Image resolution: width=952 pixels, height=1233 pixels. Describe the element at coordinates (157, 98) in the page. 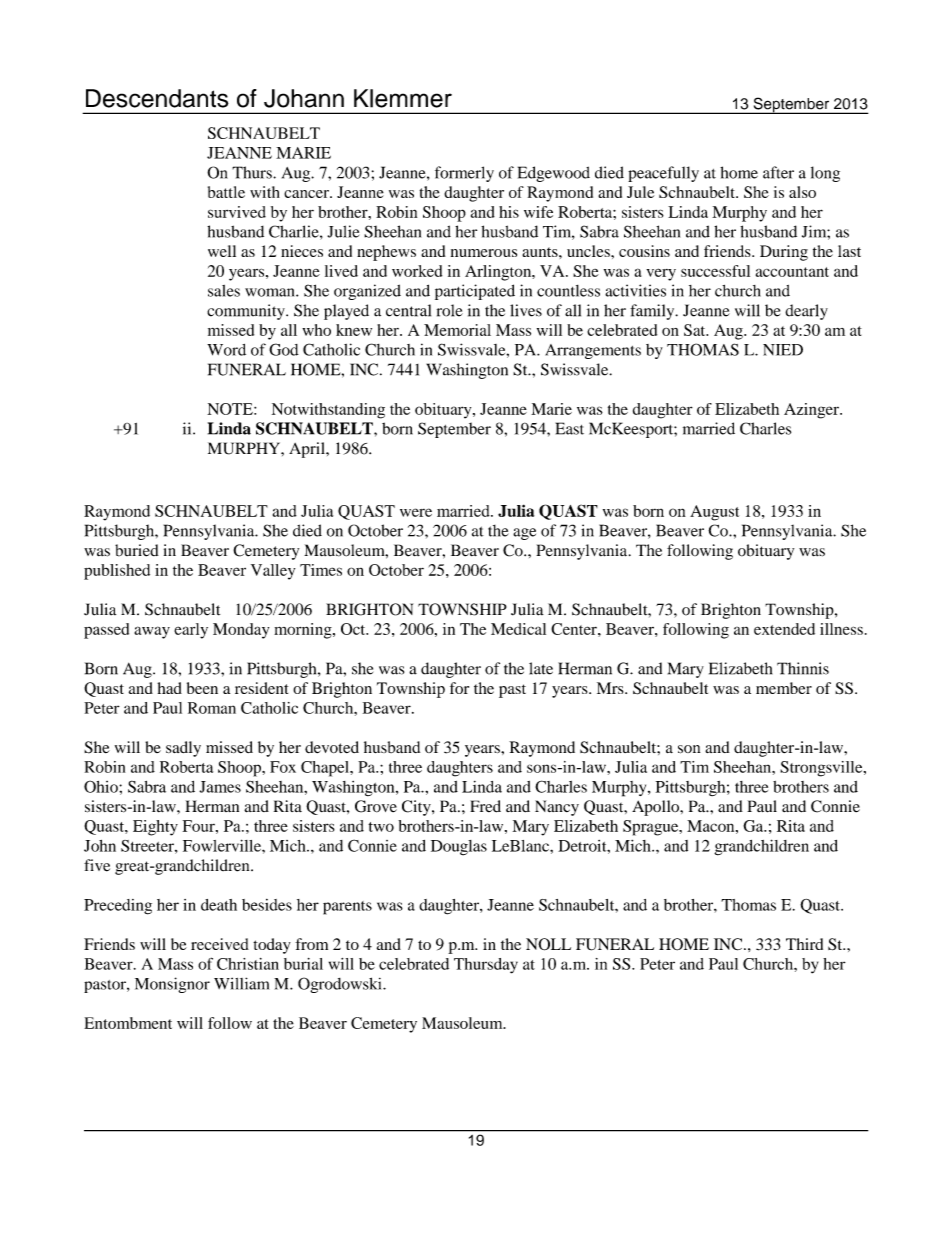

I see `Descendants` at that location.
